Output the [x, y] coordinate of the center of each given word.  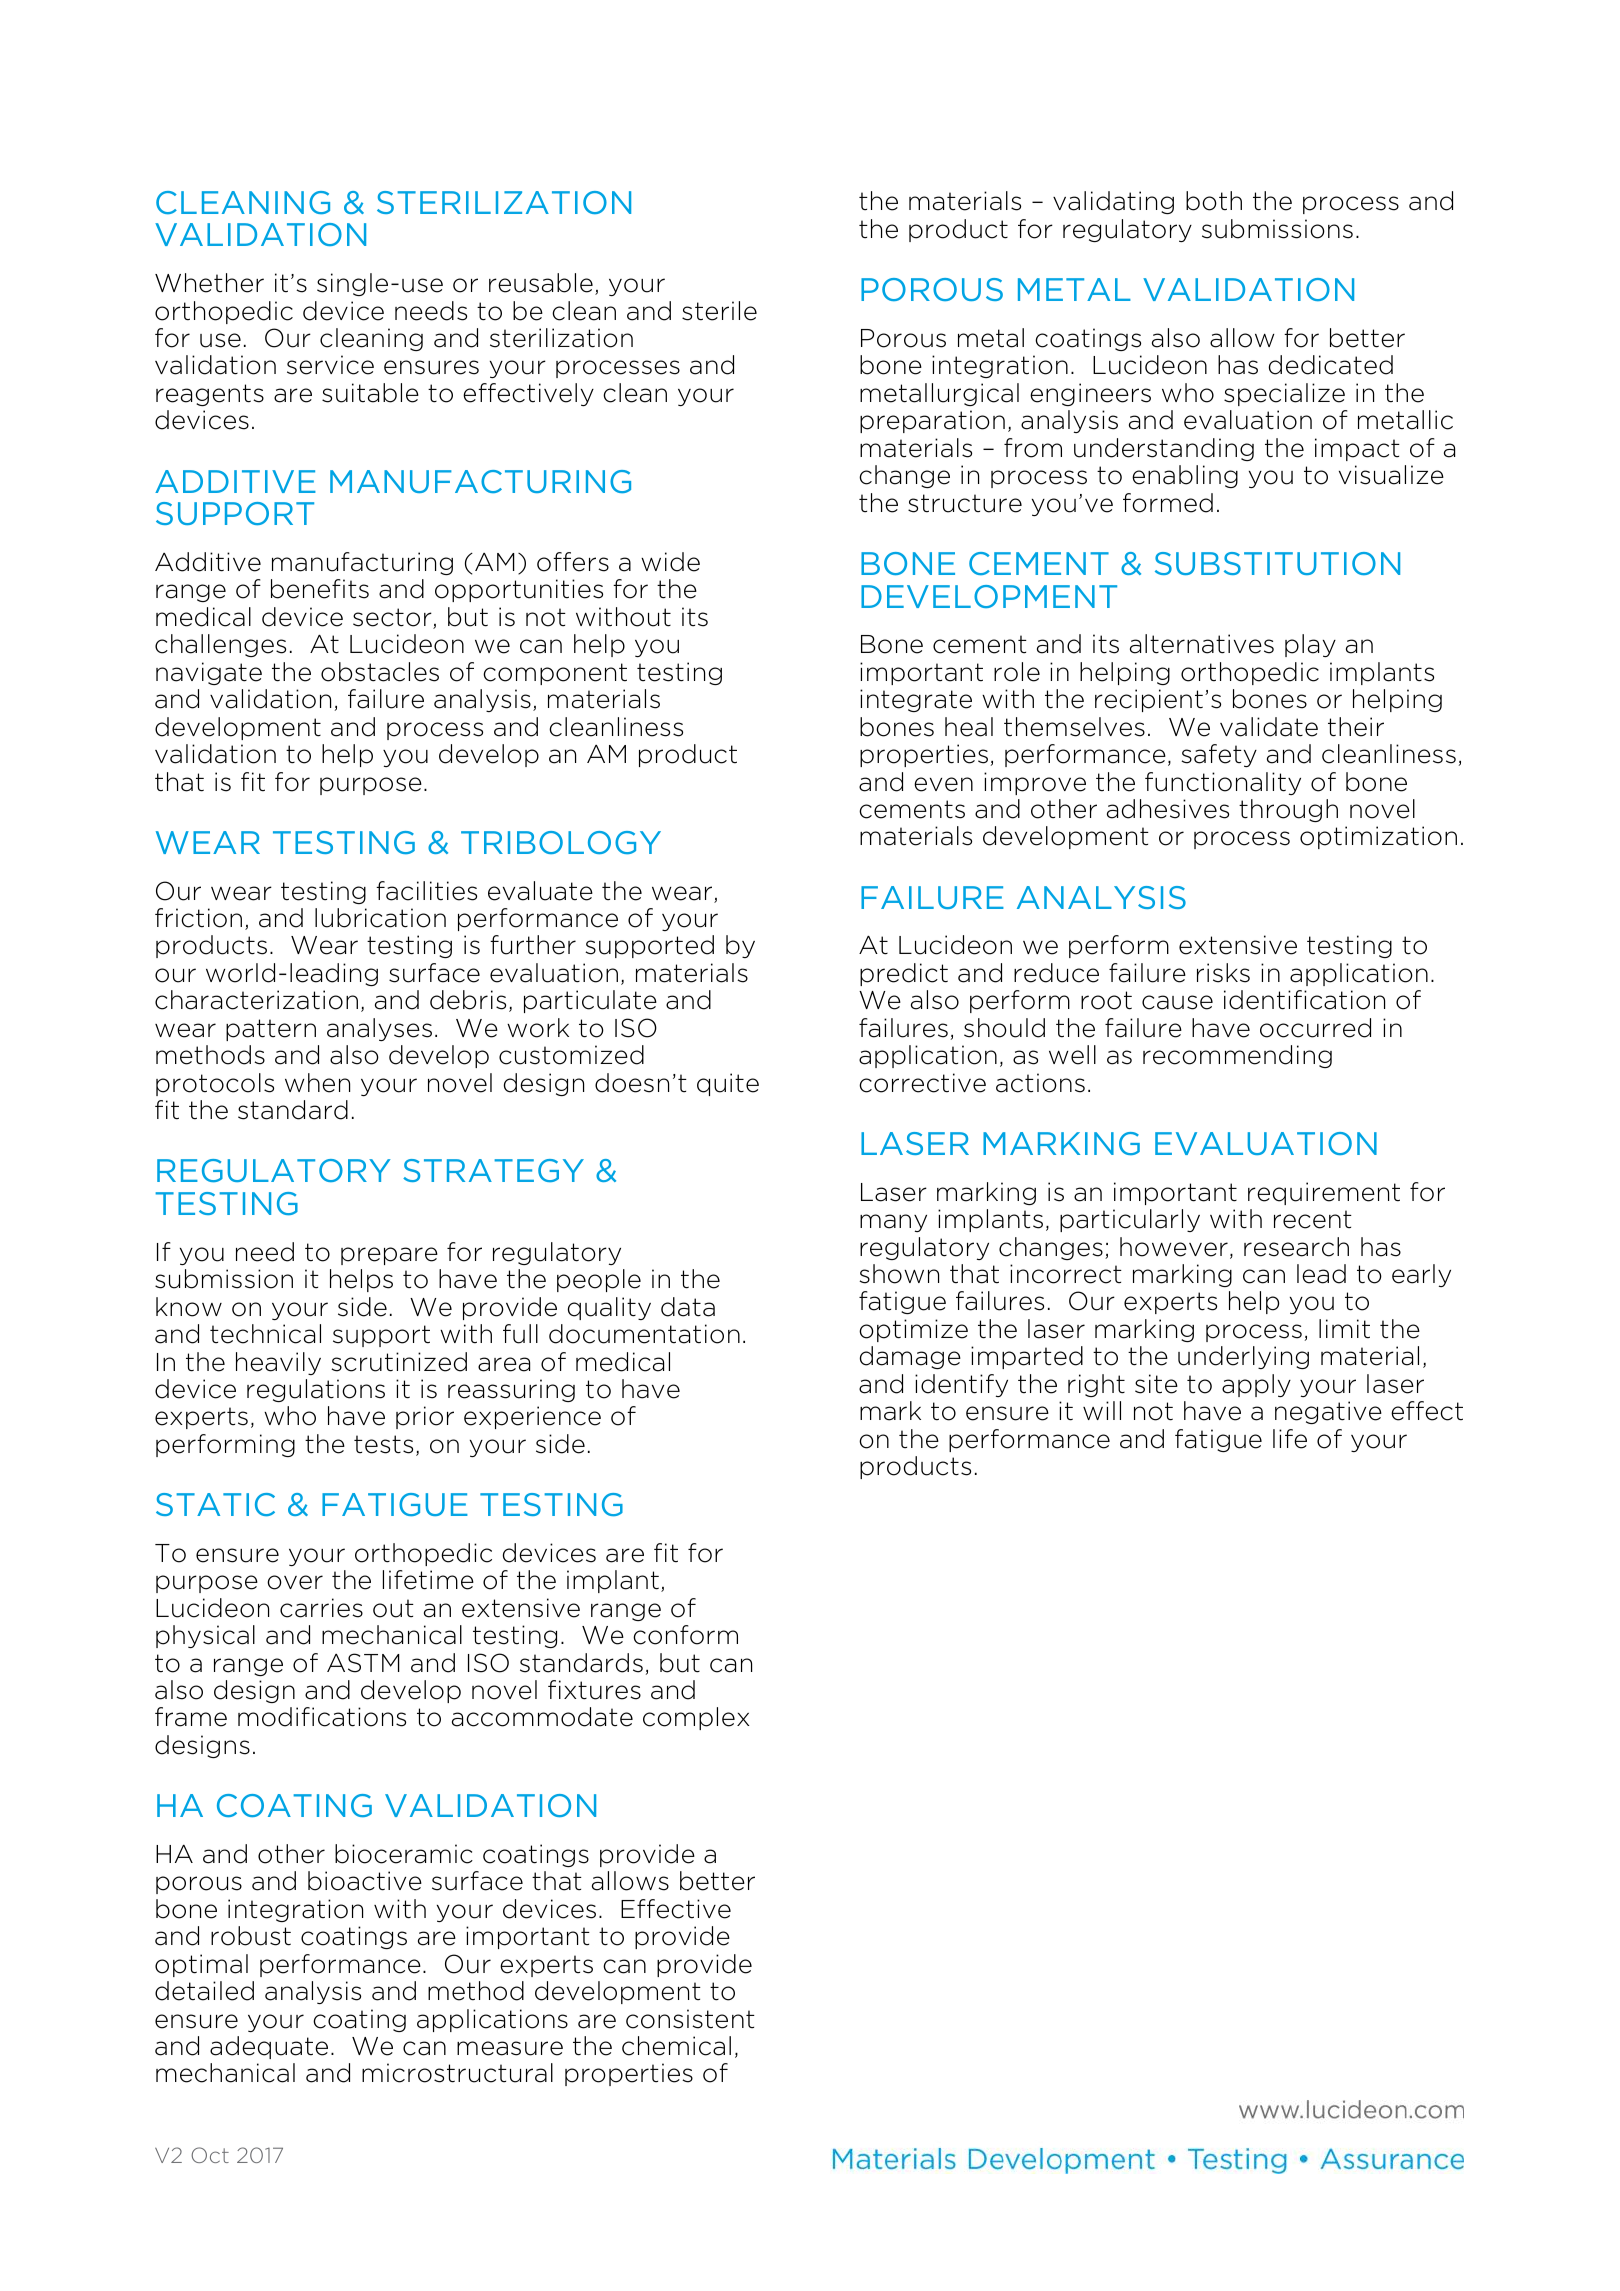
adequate [269, 2047]
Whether [209, 283]
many [893, 1223]
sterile [719, 311]
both [1214, 201]
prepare [389, 1256]
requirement [1324, 1193]
